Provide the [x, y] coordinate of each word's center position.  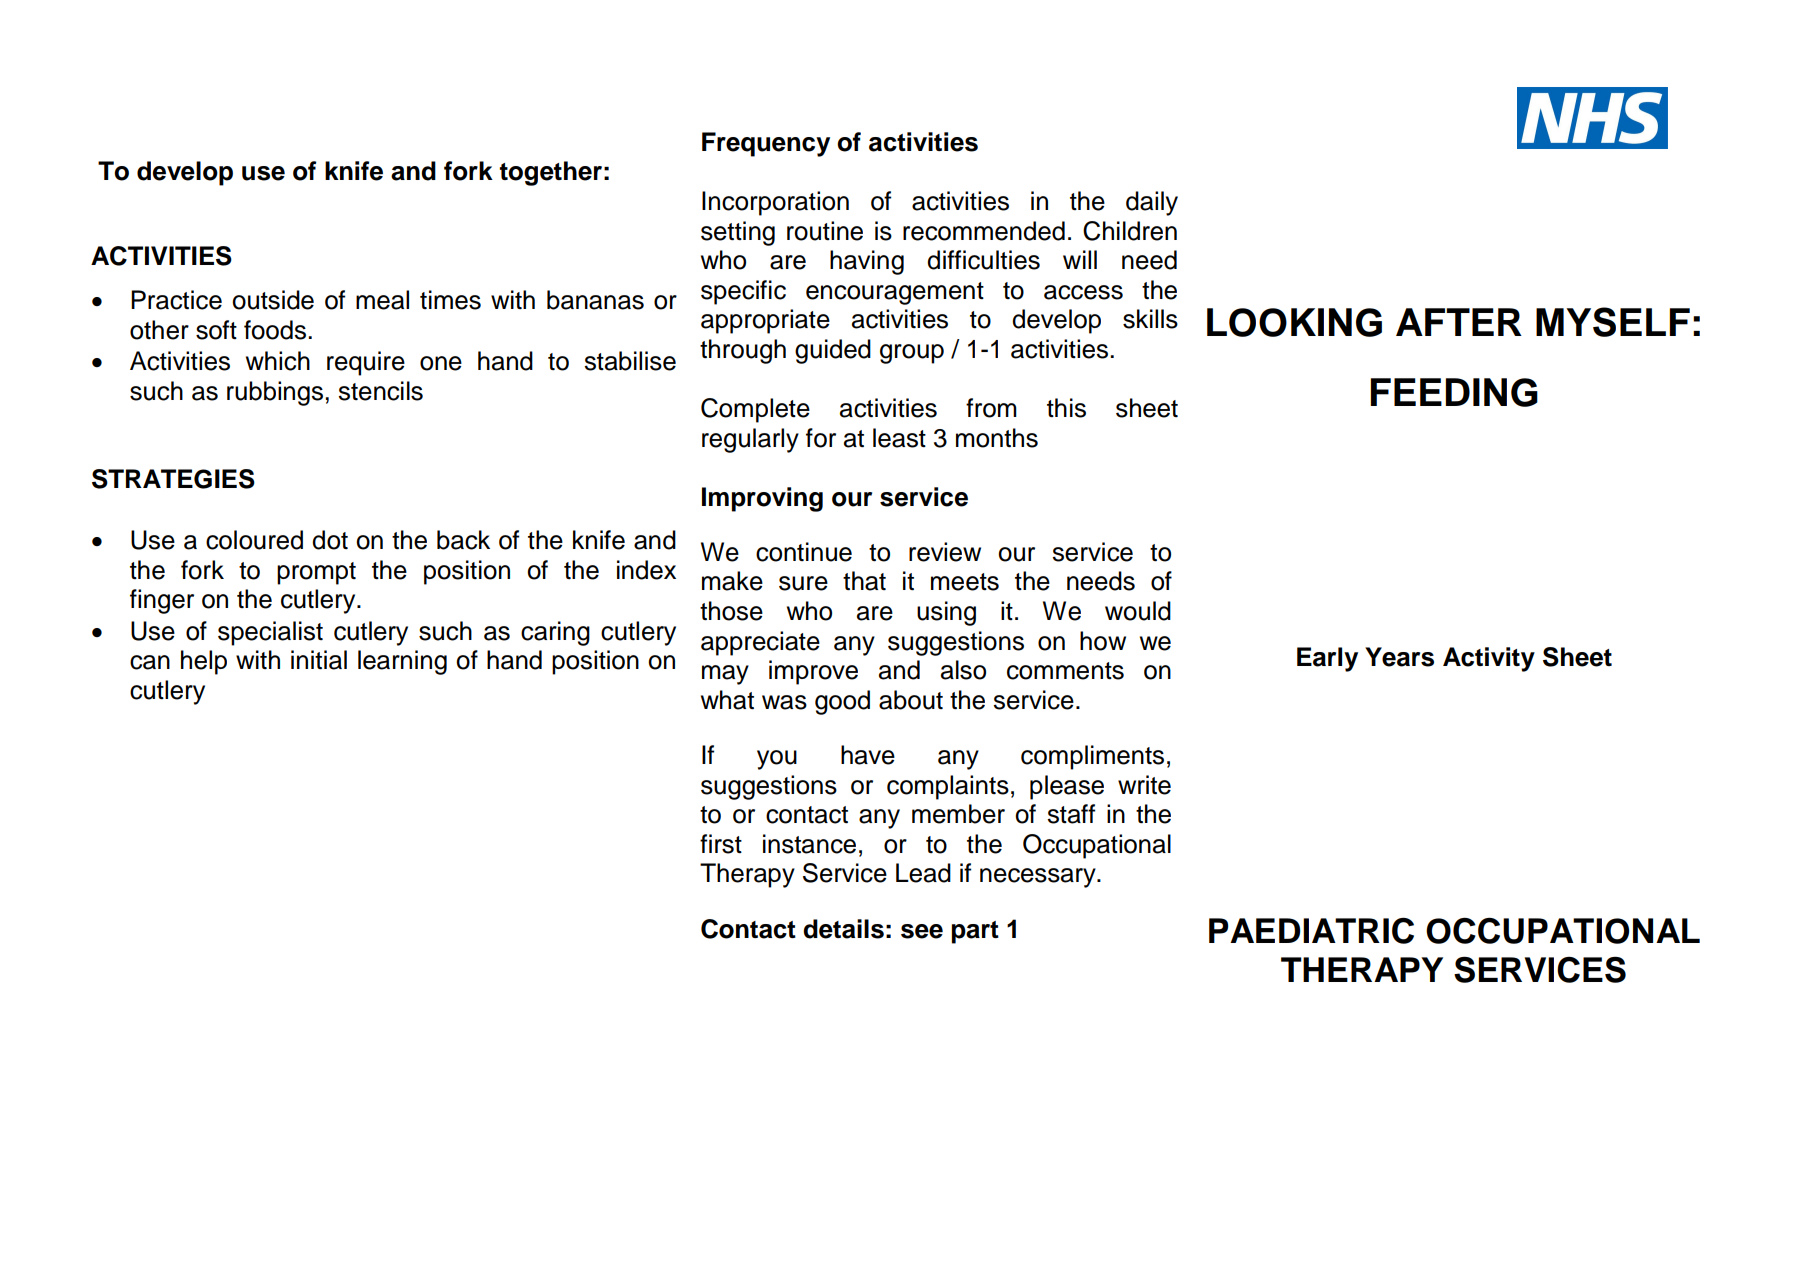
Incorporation [775, 203]
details [843, 929]
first [721, 844]
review [945, 552]
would [1138, 611]
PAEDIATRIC [1311, 931]
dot [330, 540]
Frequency [766, 144]
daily [1152, 203]
